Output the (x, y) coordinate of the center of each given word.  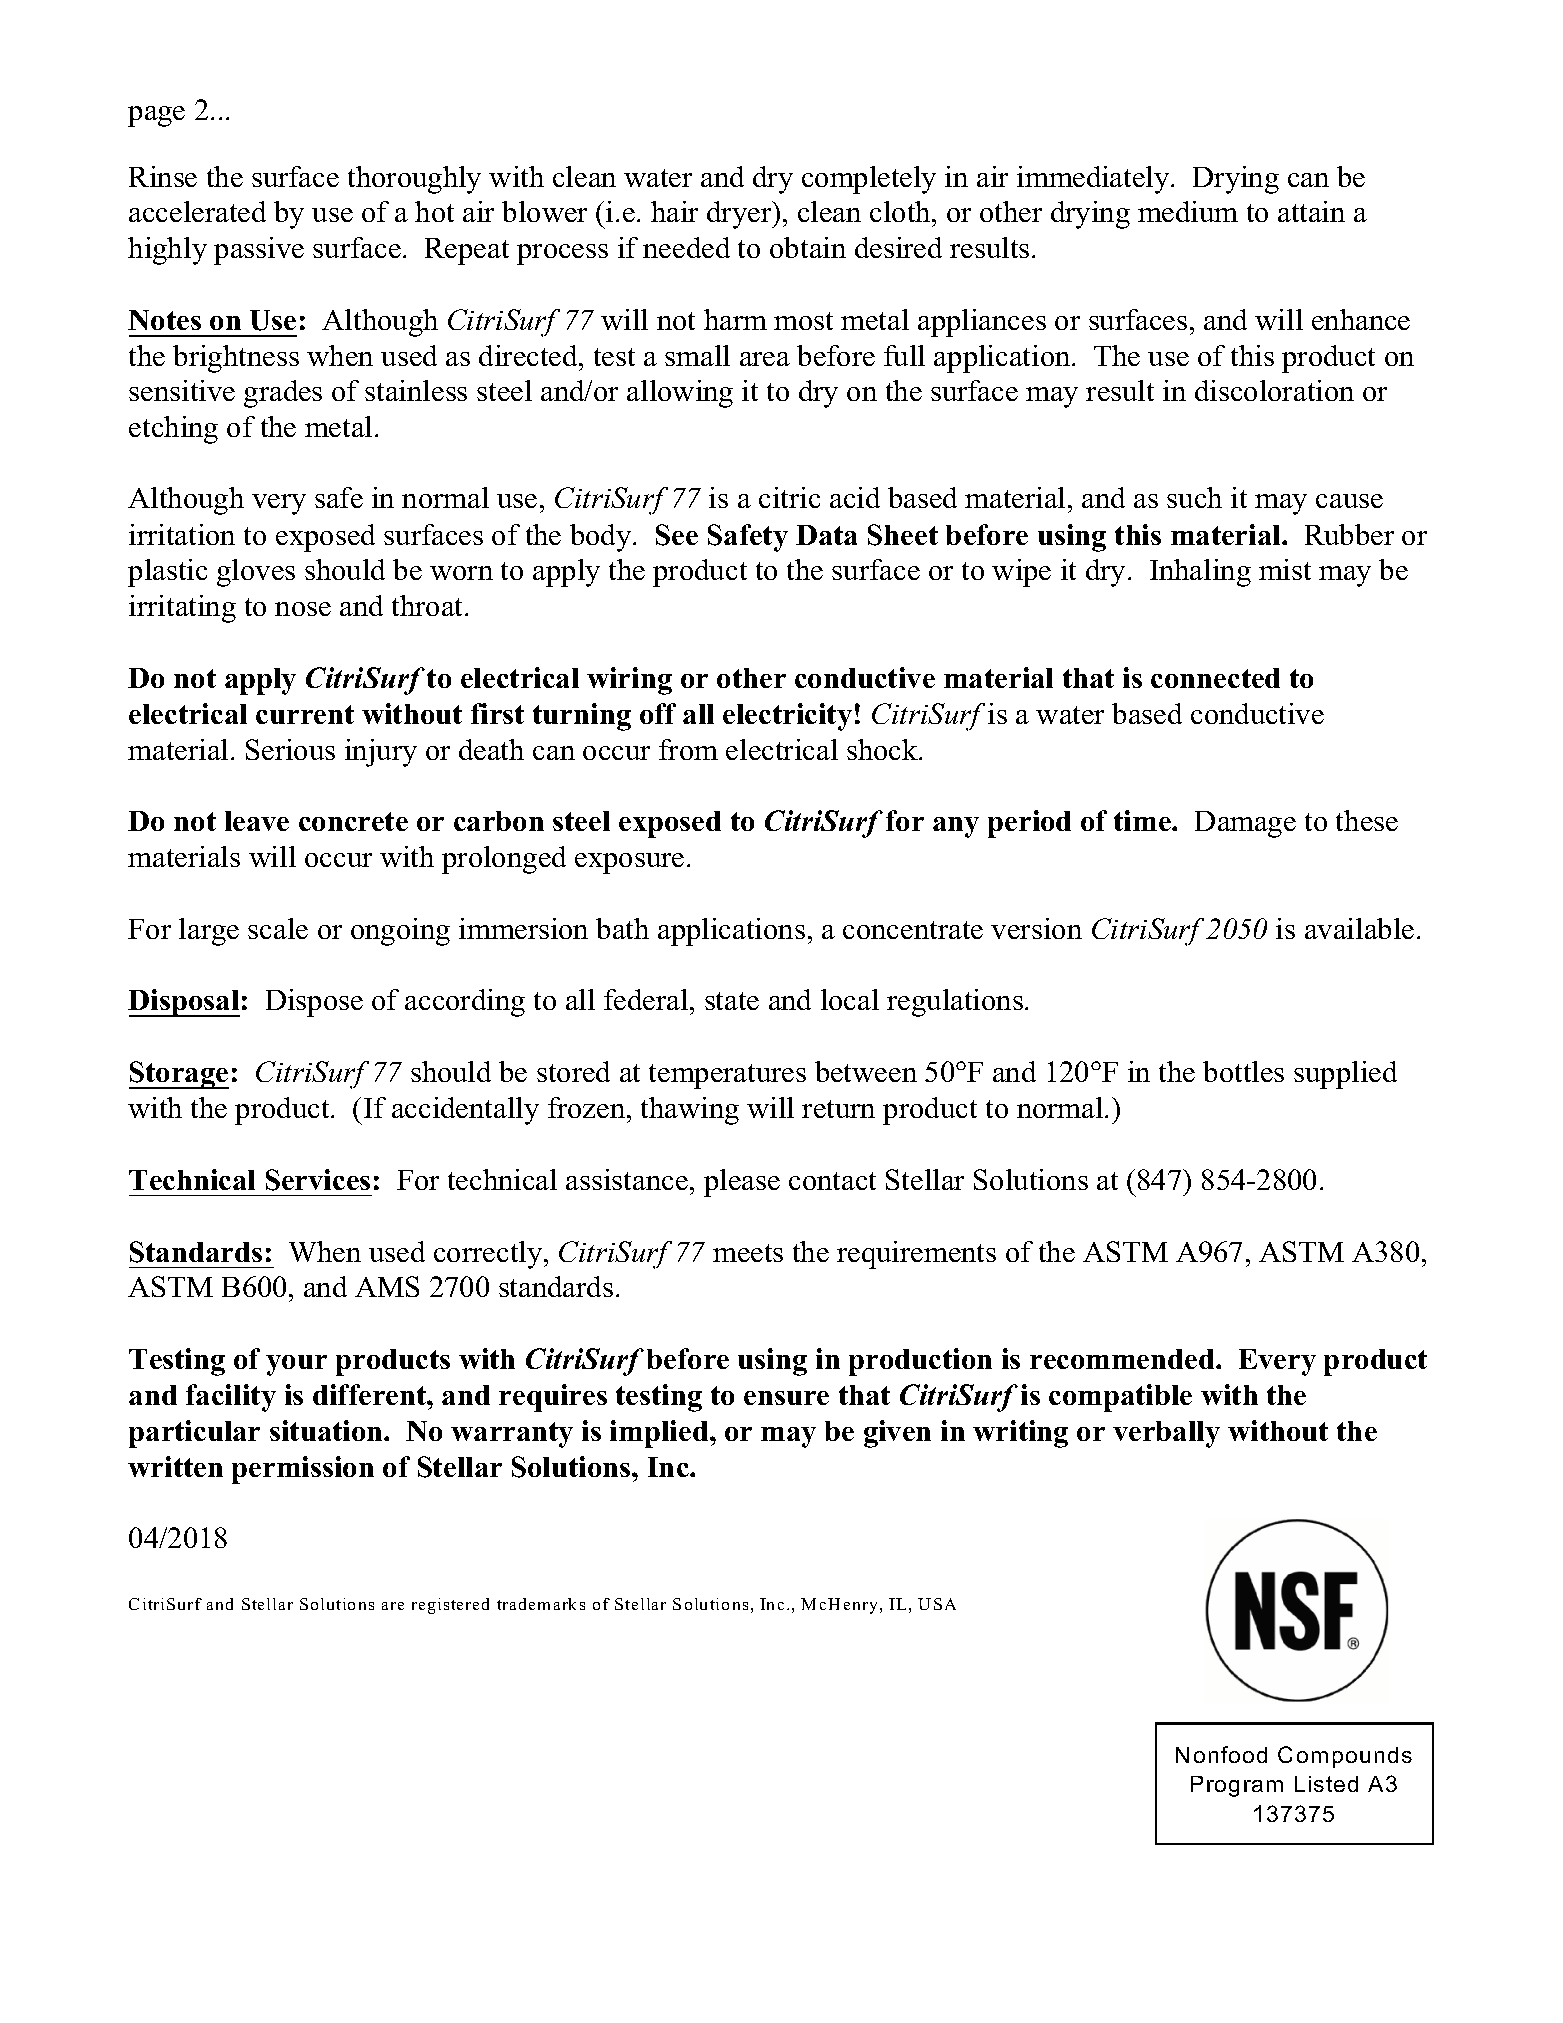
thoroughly (414, 180)
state (732, 1001)
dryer (740, 215)
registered (450, 1606)
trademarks (541, 1604)
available (1359, 928)
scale (278, 928)
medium (1188, 211)
